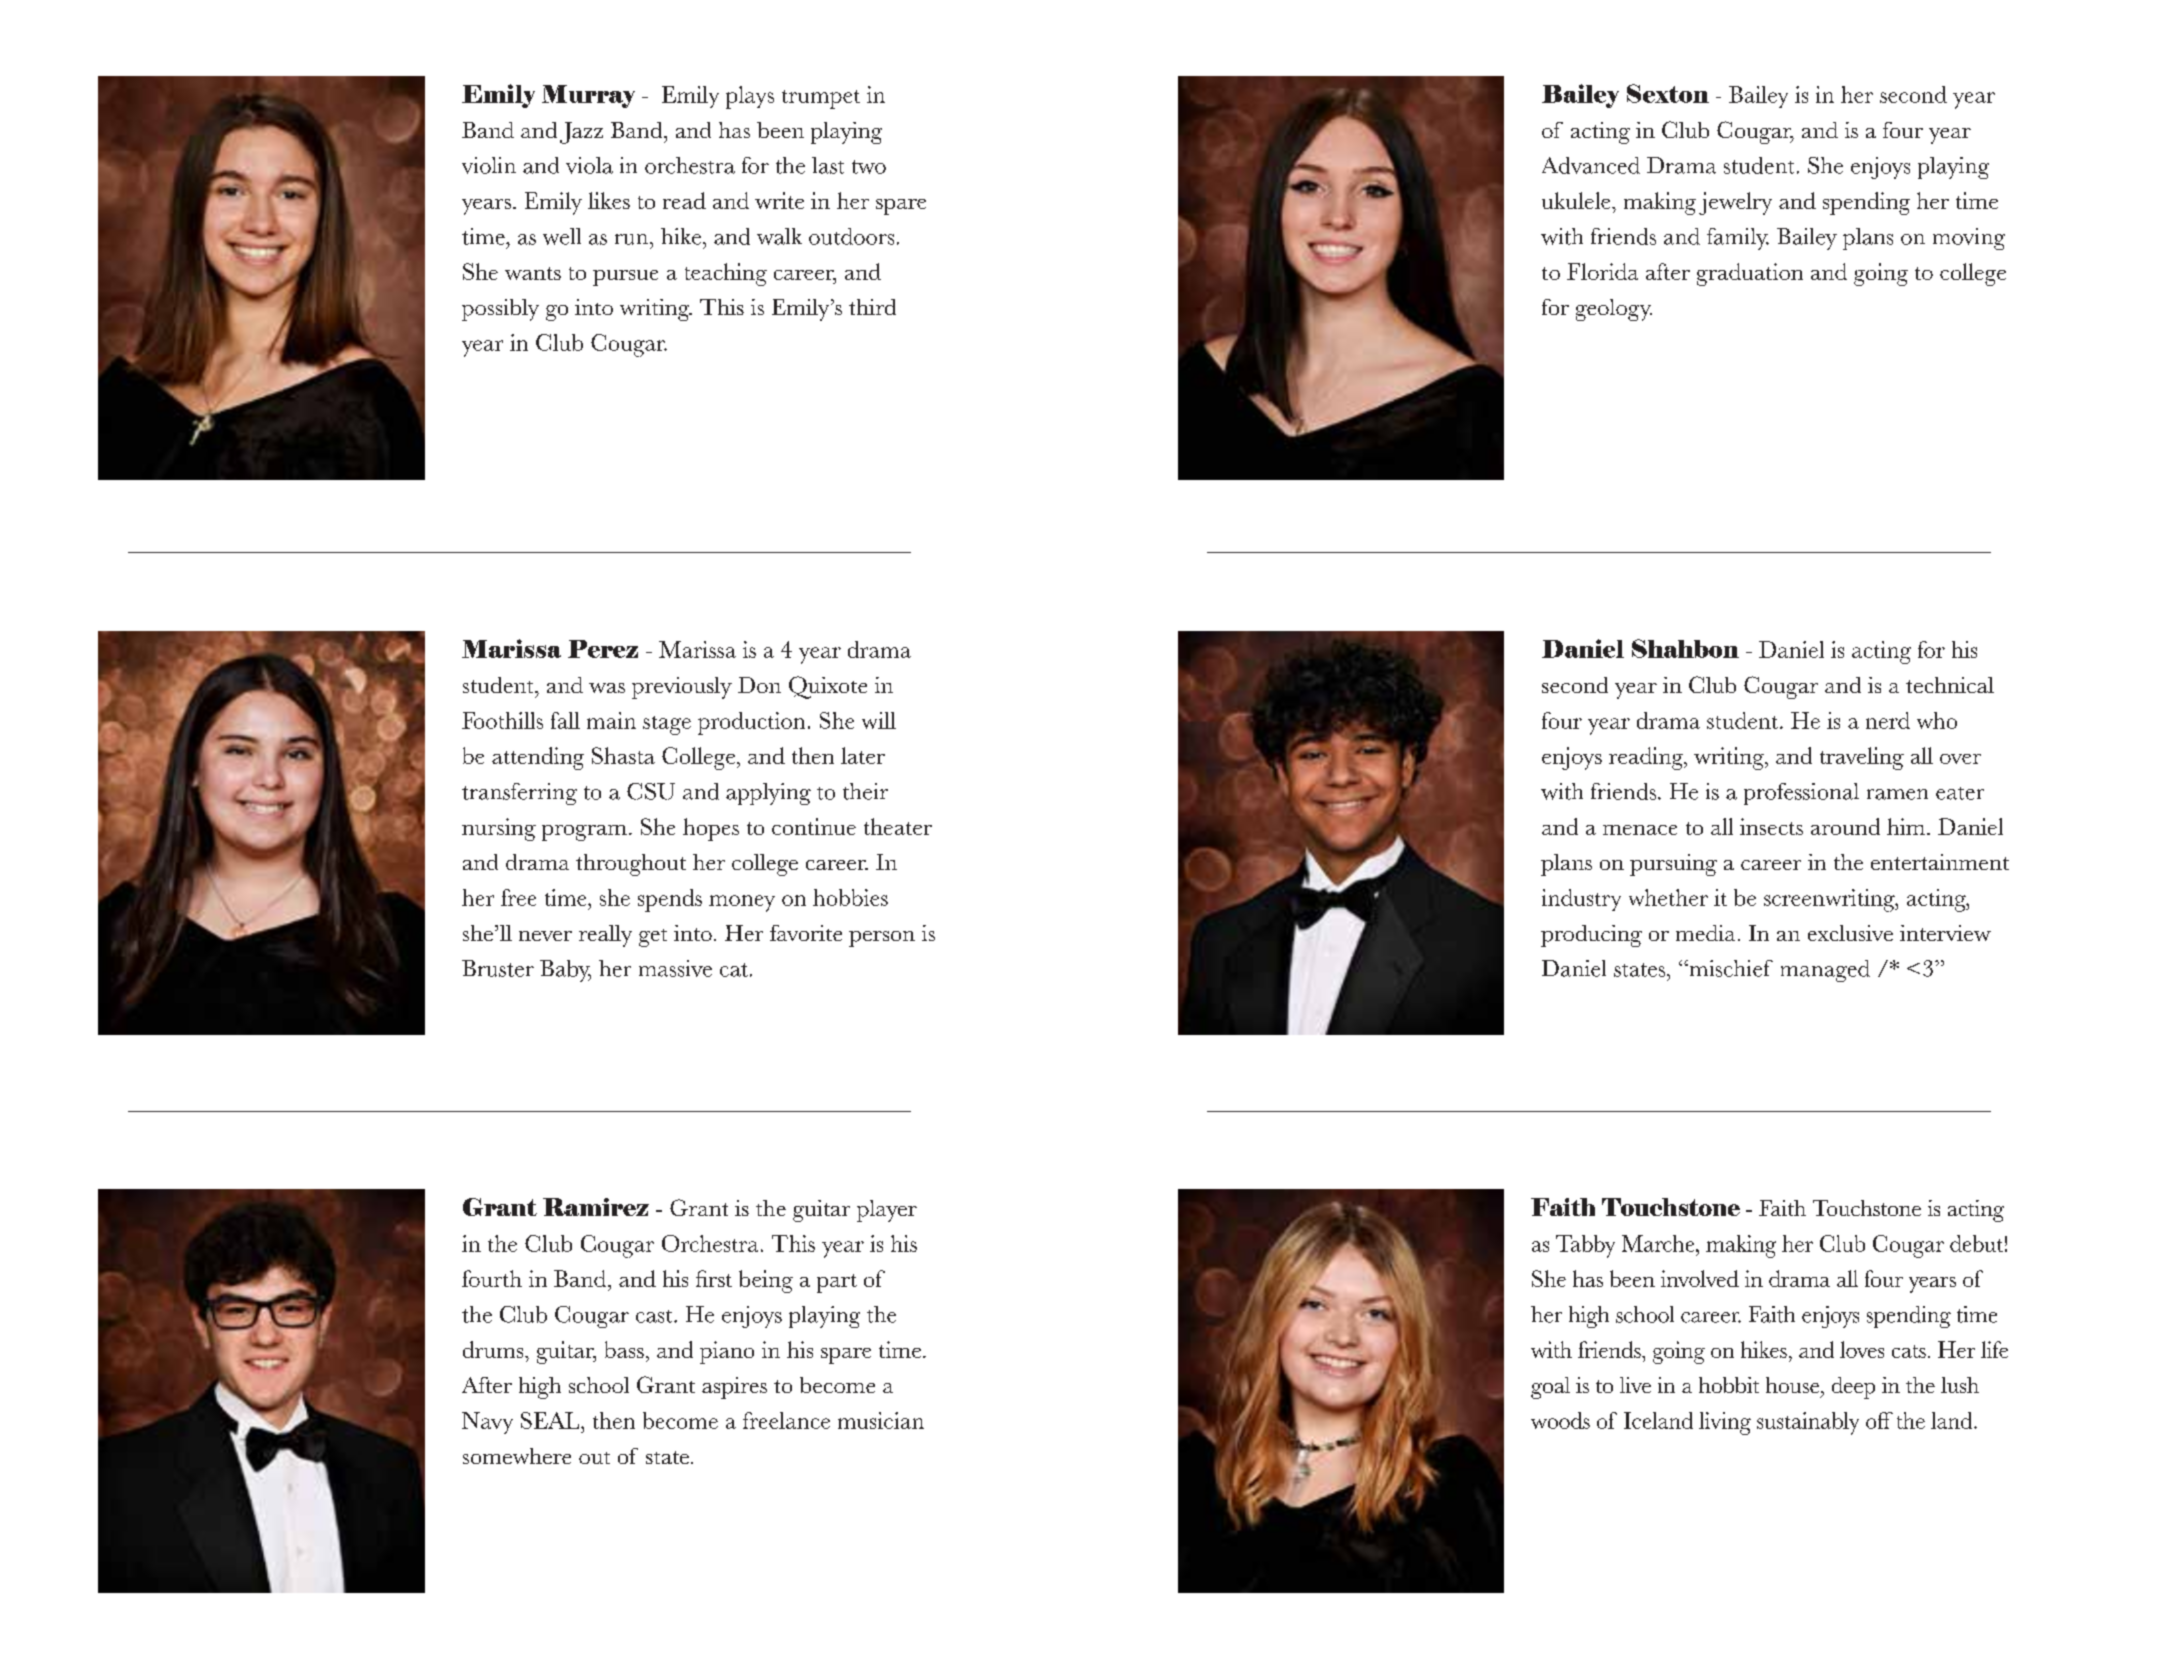 The image size is (2159, 1668). Describe the element at coordinates (1825, 971) in the document. I see `managed` at that location.
